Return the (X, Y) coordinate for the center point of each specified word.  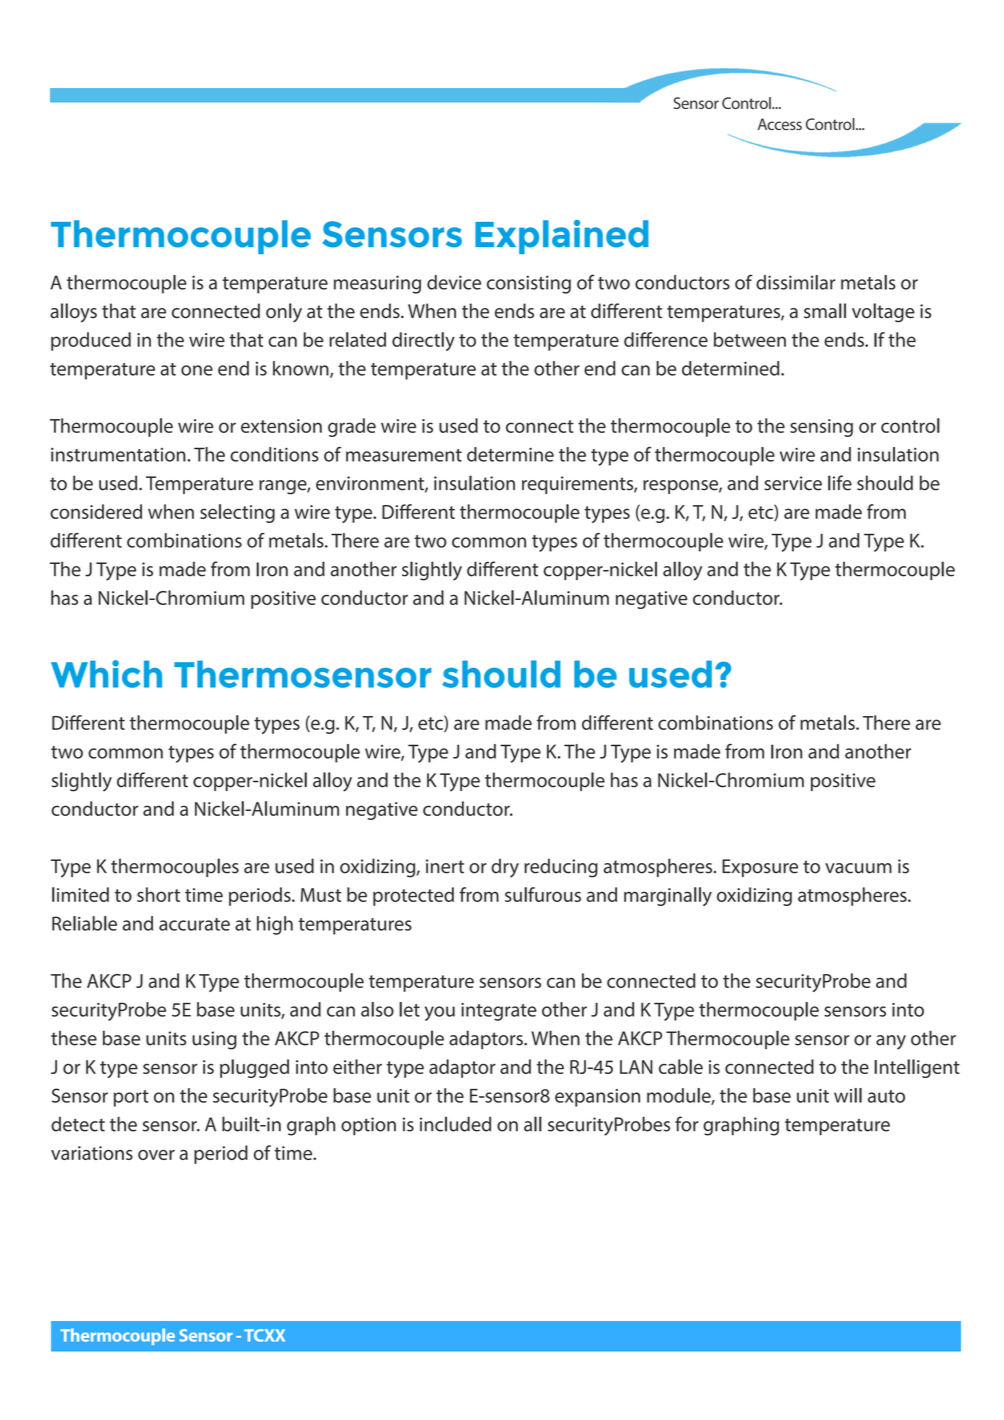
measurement (404, 455)
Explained (562, 237)
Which (106, 674)
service (793, 483)
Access (780, 124)
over (156, 1155)
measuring (377, 284)
